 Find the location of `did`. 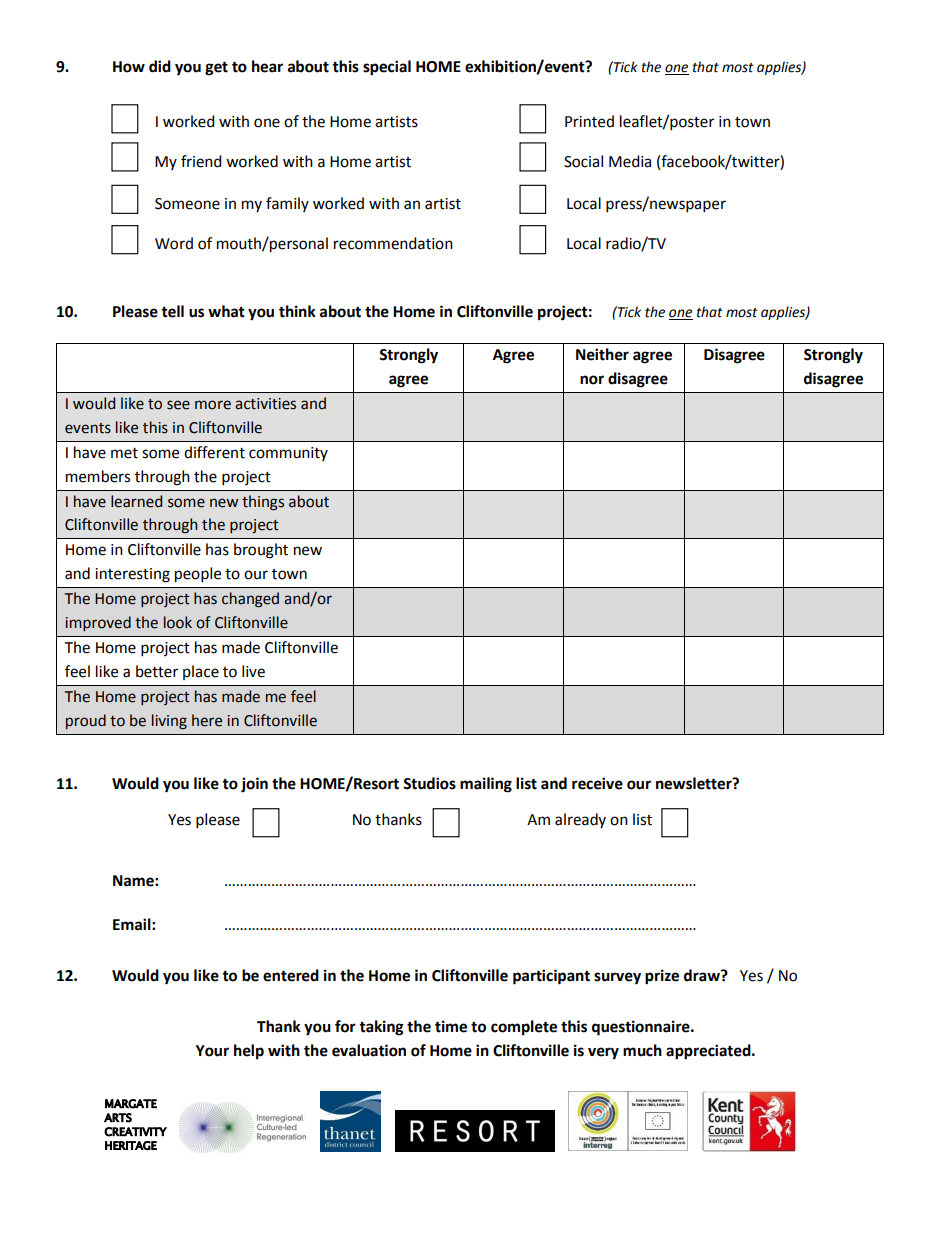

did is located at coordinates (160, 66).
